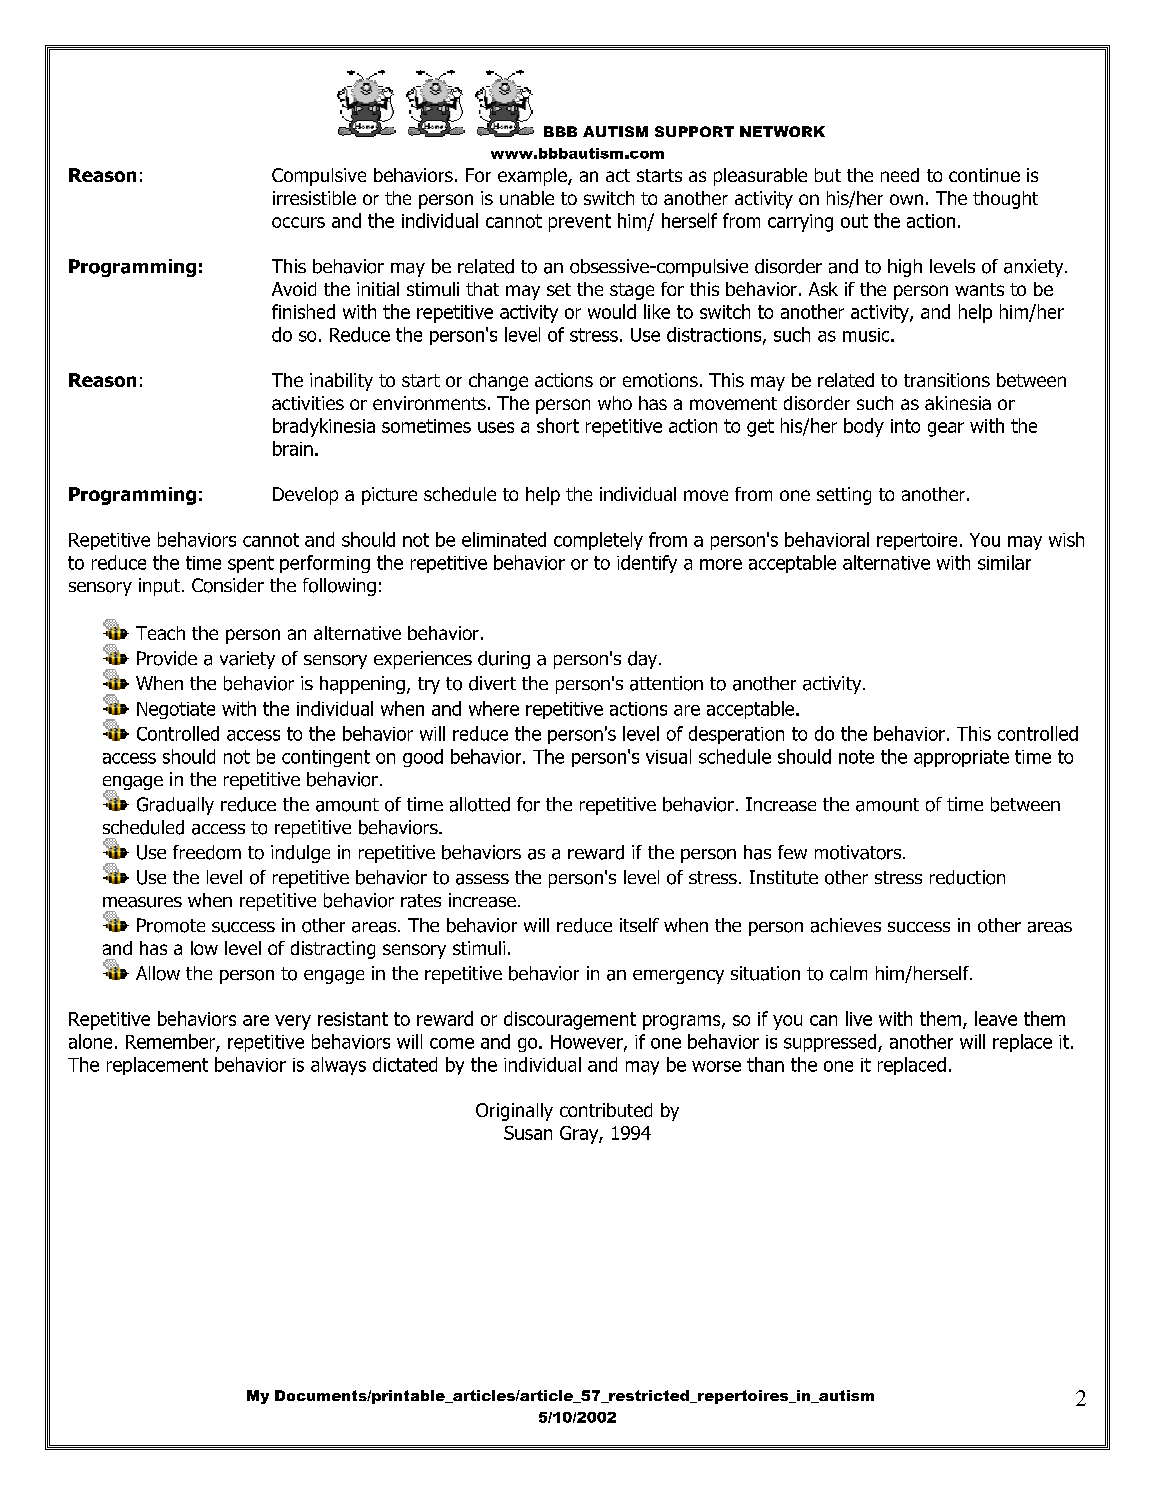 The image size is (1155, 1495). I want to click on irresistible, so click(314, 198).
